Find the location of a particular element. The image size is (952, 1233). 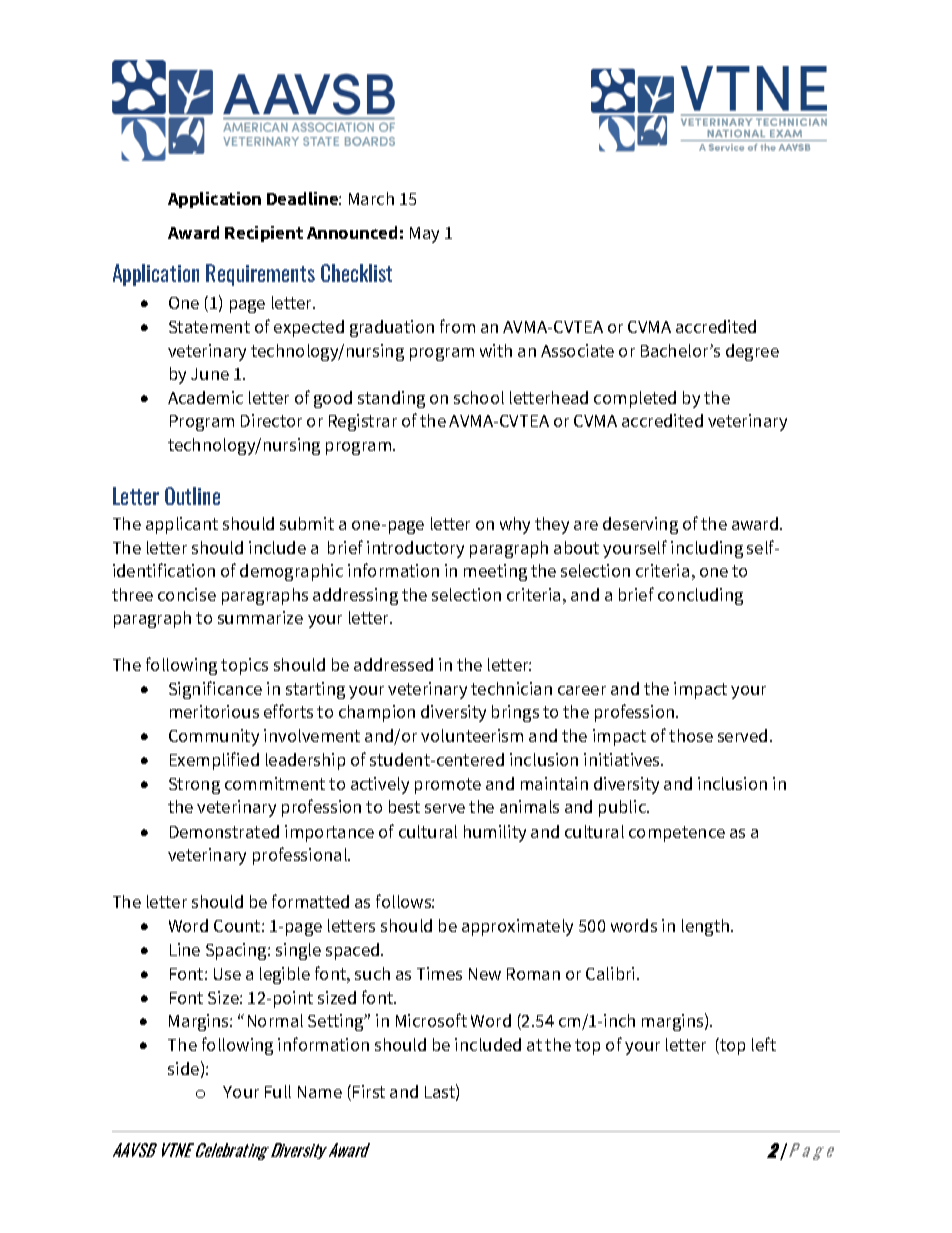

May is located at coordinates (424, 235).
